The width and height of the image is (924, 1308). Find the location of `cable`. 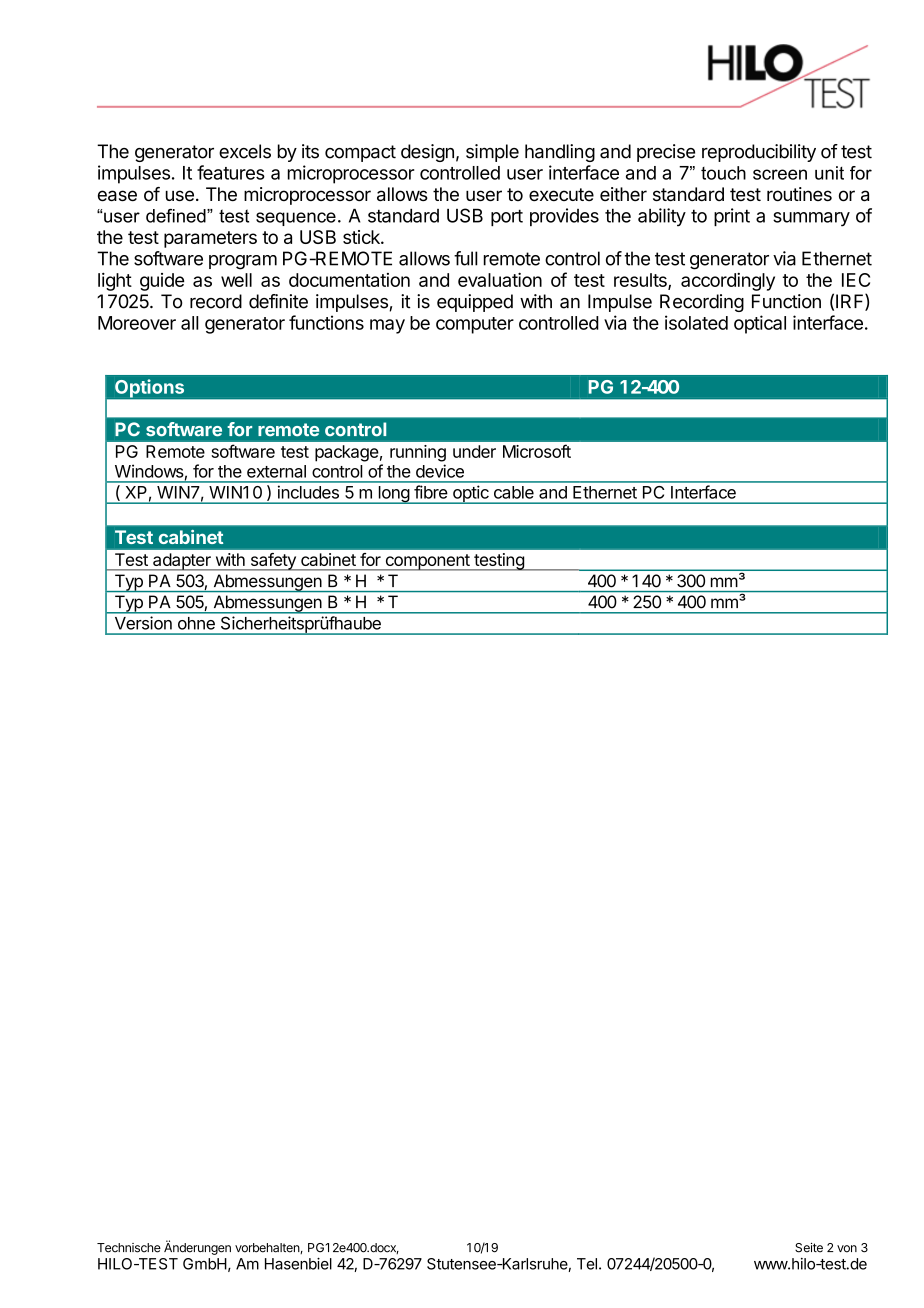

cable is located at coordinates (514, 492).
